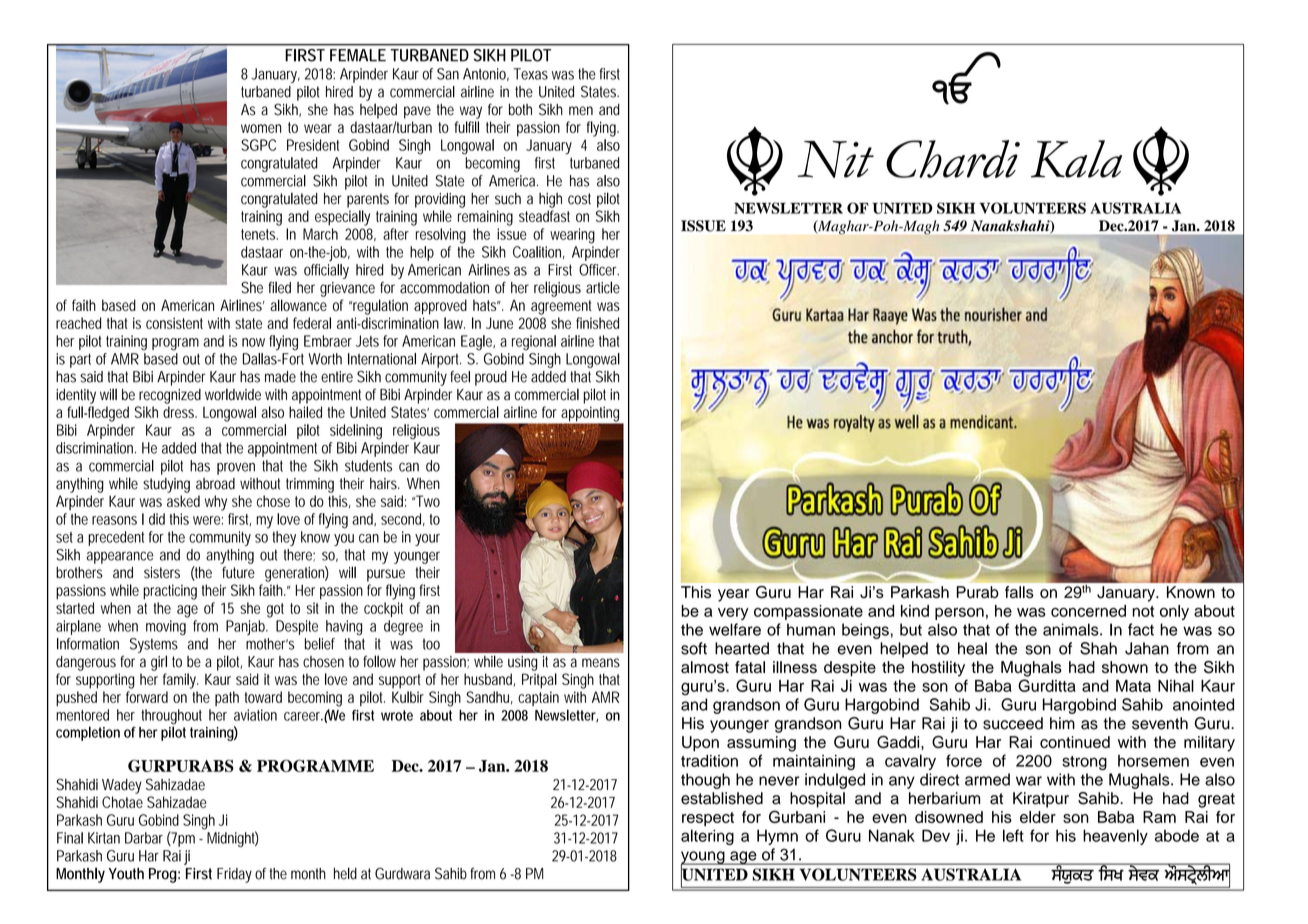 The image size is (1308, 924). What do you see at coordinates (236, 468) in the page?
I see `proven` at bounding box center [236, 468].
